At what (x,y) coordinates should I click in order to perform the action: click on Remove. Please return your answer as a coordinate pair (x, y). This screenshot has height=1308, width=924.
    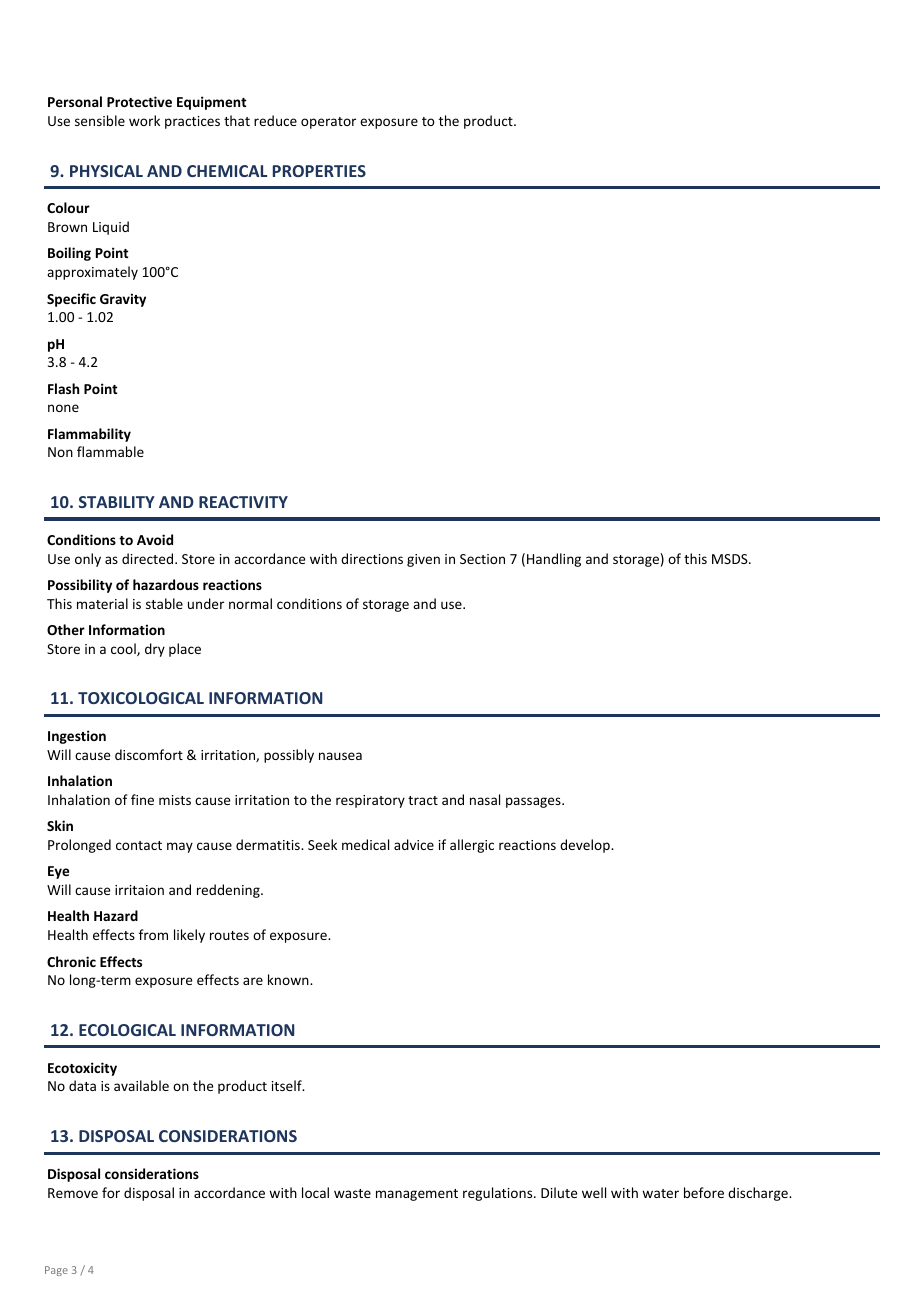
    Looking at the image, I should click on (73, 1193).
